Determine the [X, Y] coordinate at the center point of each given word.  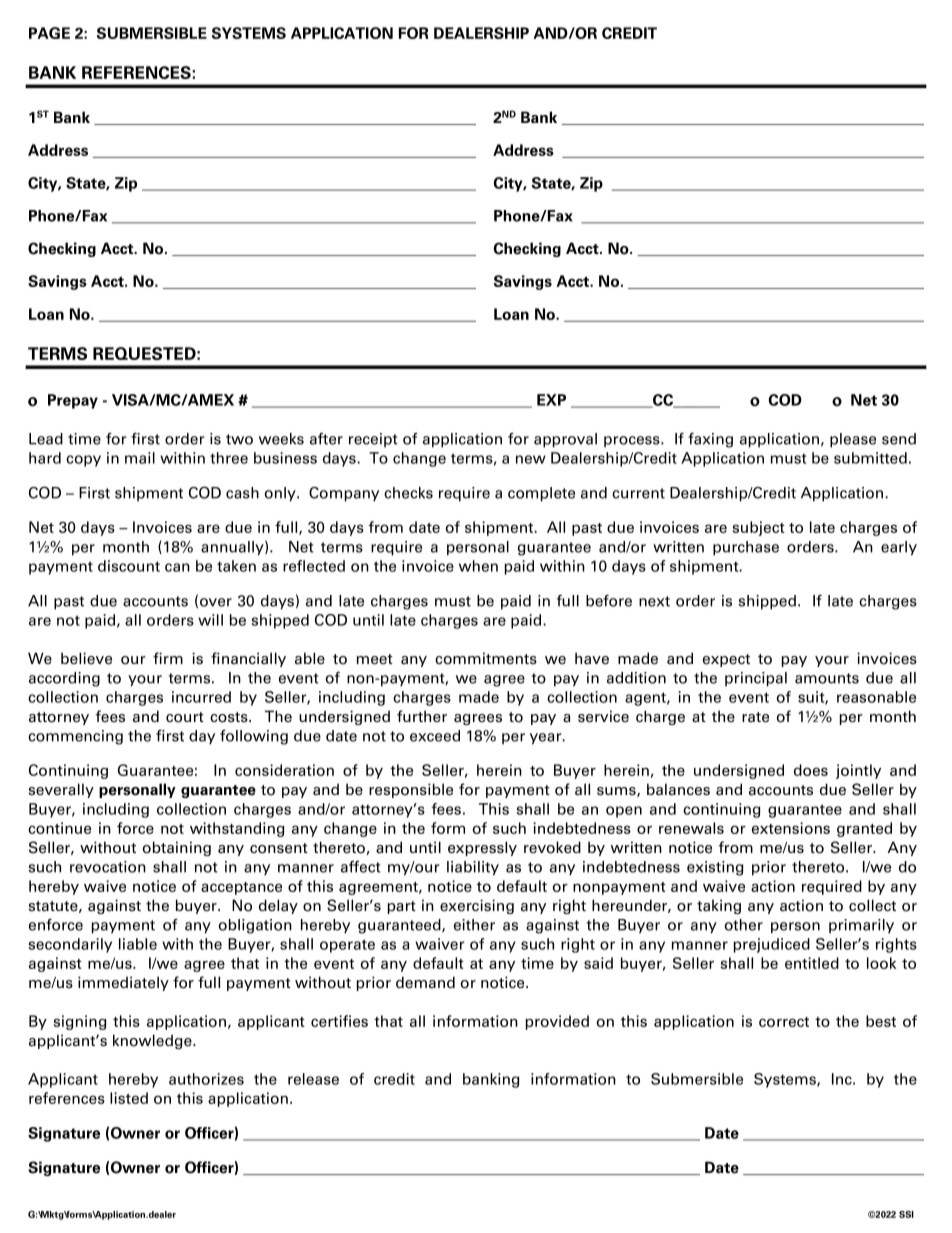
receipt [373, 440]
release [313, 1079]
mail [140, 458]
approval [565, 440]
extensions [791, 828]
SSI [906, 1214]
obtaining [177, 848]
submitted [870, 458]
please [853, 440]
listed [129, 1098]
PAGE [49, 33]
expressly [482, 848]
